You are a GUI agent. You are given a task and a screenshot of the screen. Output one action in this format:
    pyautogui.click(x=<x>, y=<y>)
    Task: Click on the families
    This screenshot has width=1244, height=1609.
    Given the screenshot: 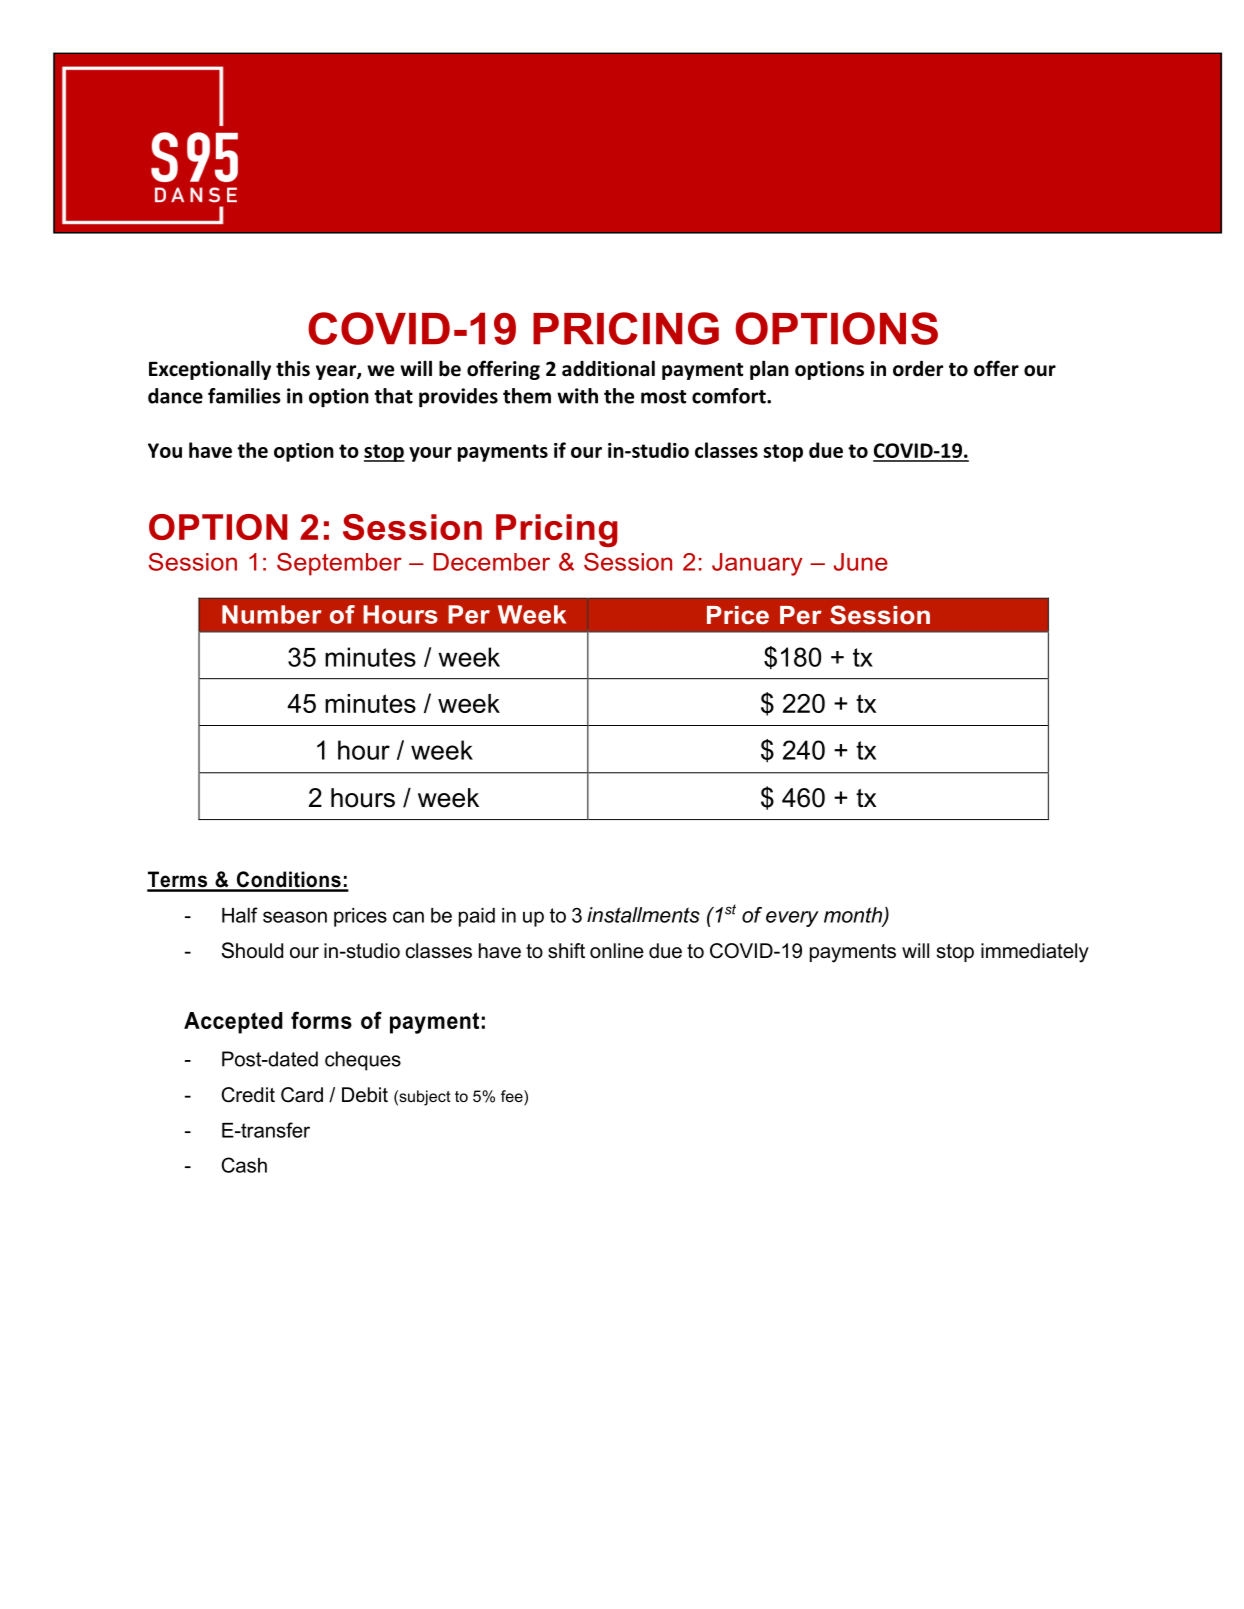 What is the action you would take?
    pyautogui.click(x=244, y=396)
